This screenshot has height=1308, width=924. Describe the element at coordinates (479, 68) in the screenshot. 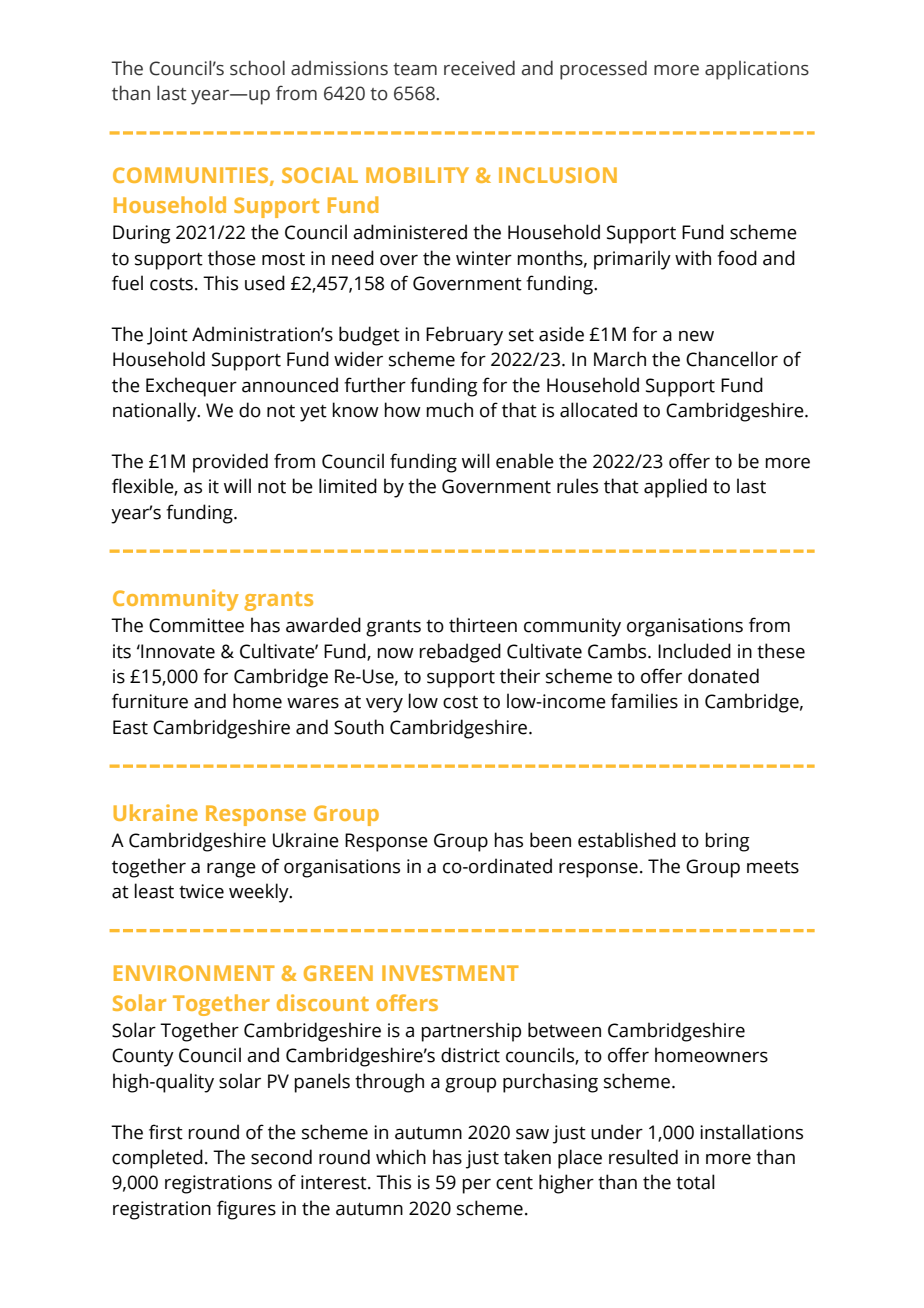

I see `received` at that location.
